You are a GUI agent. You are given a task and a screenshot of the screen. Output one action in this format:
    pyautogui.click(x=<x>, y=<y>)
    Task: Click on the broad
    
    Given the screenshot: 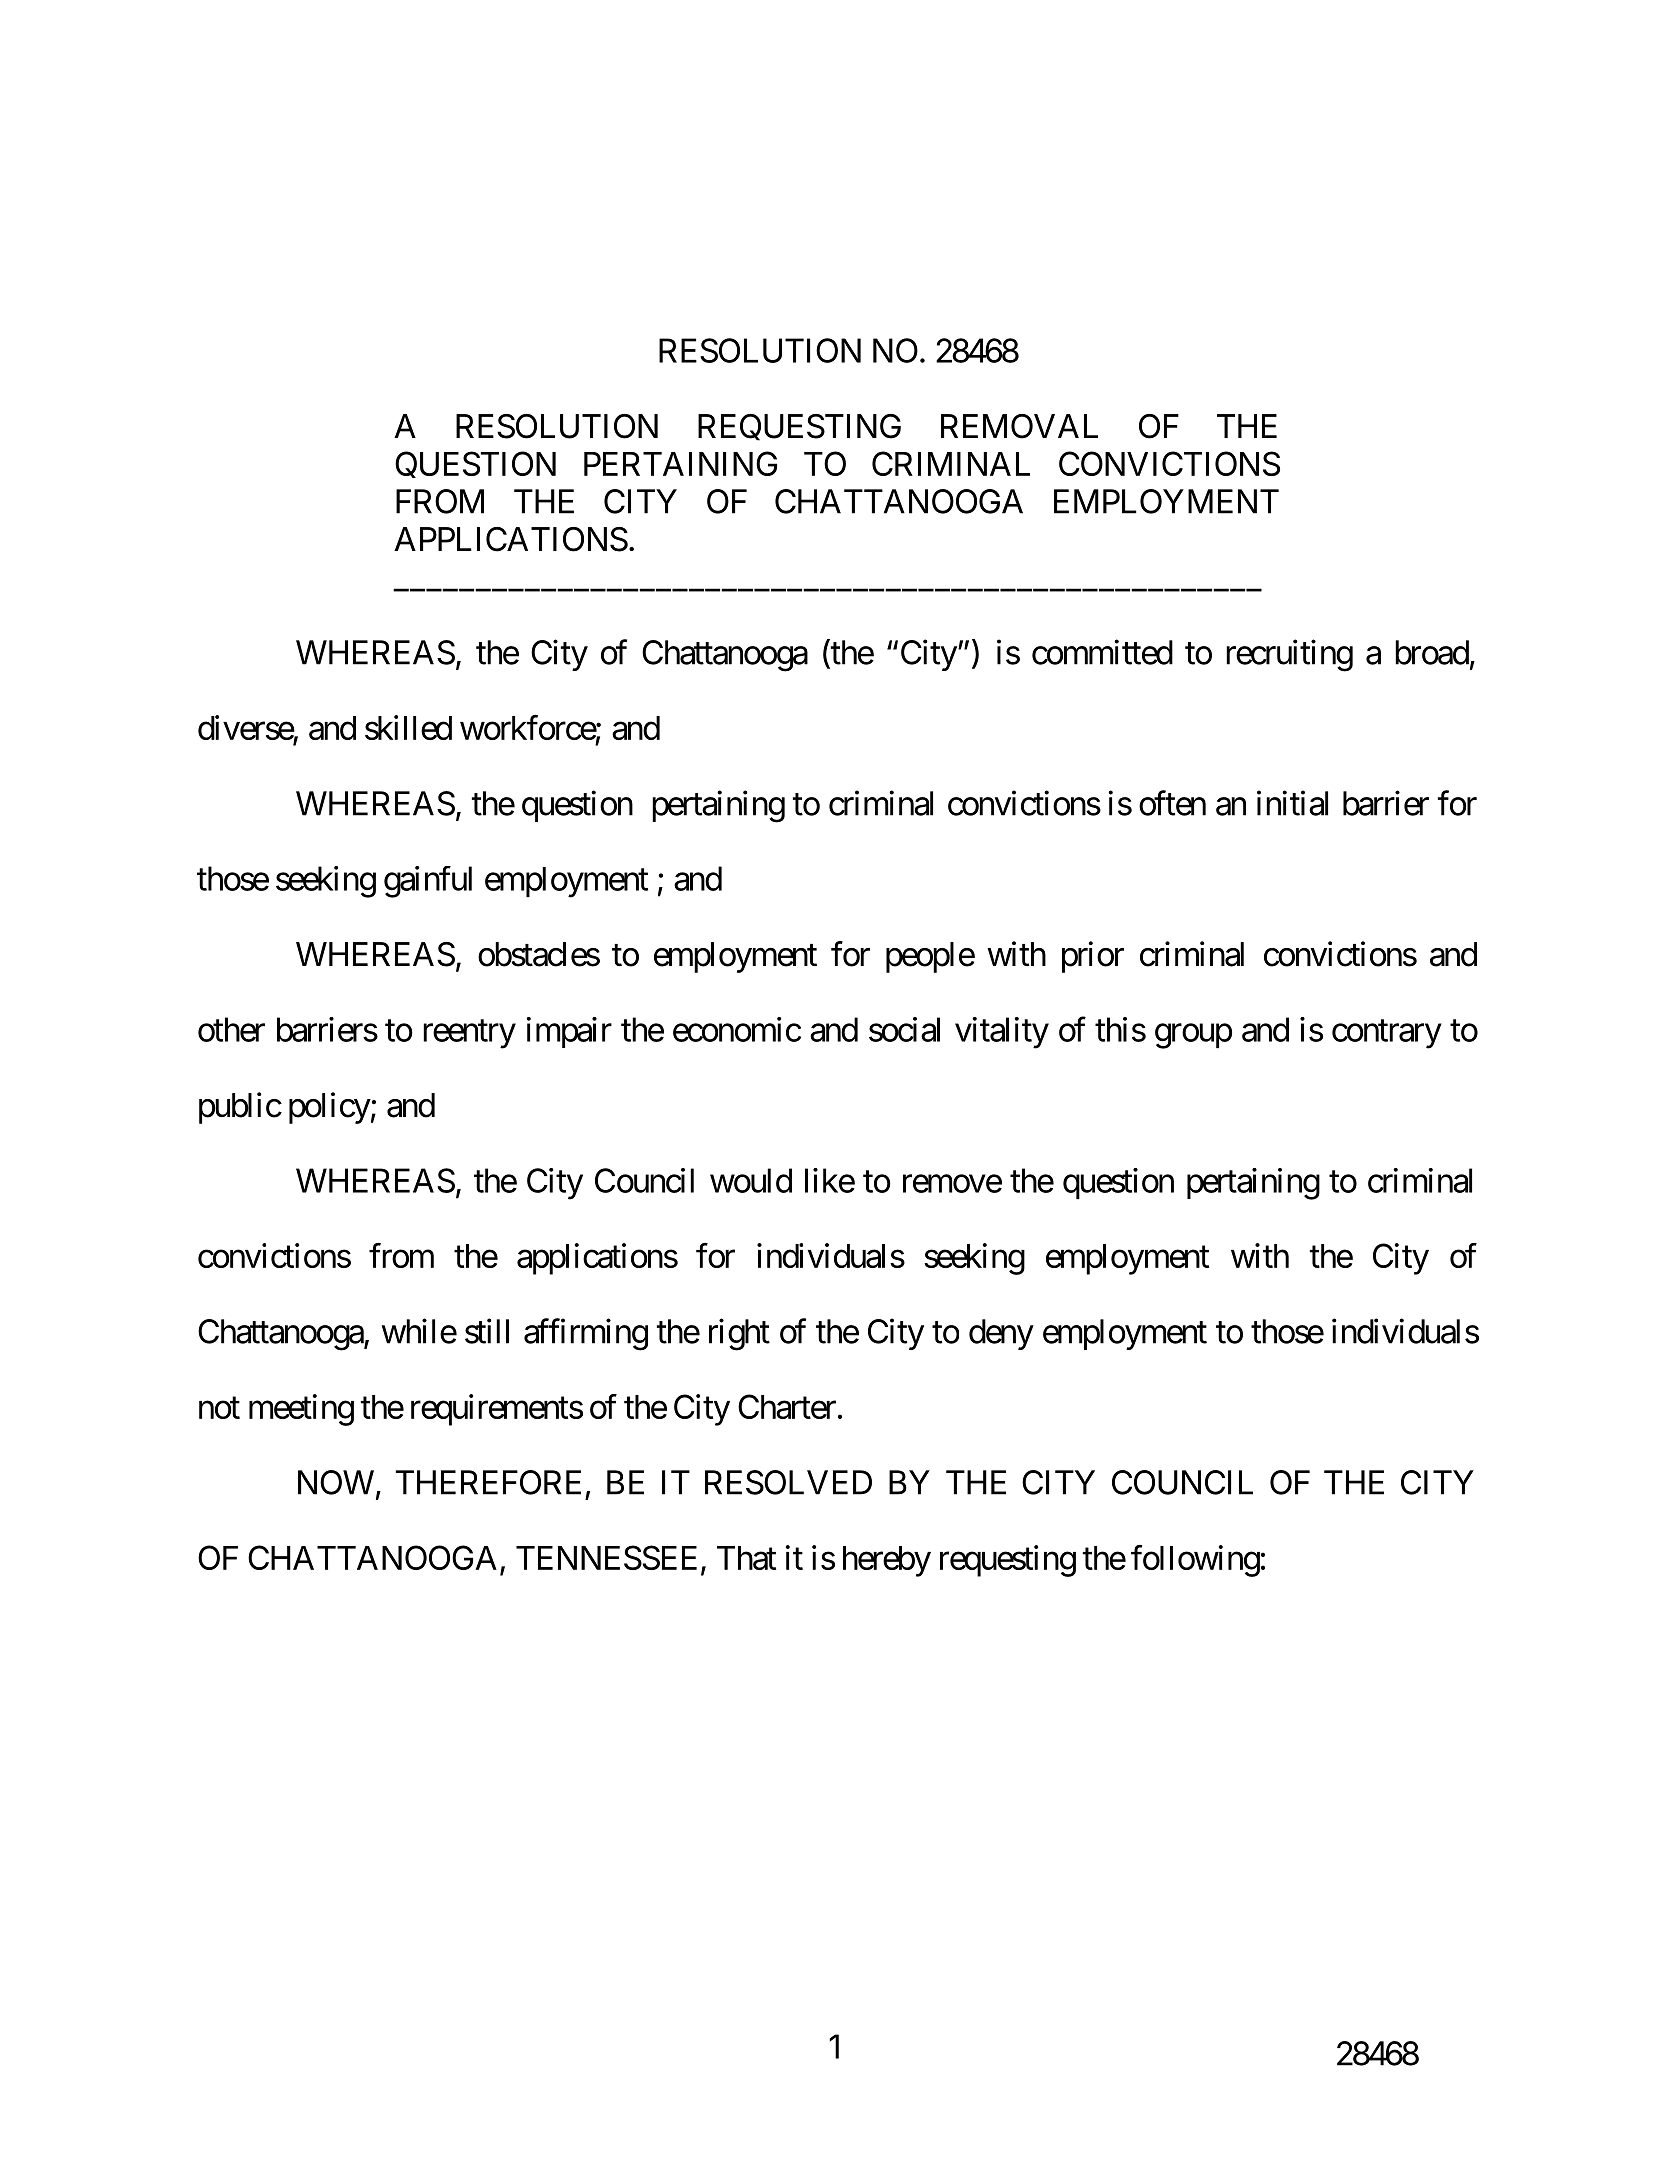 What is the action you would take?
    pyautogui.click(x=1432, y=652)
